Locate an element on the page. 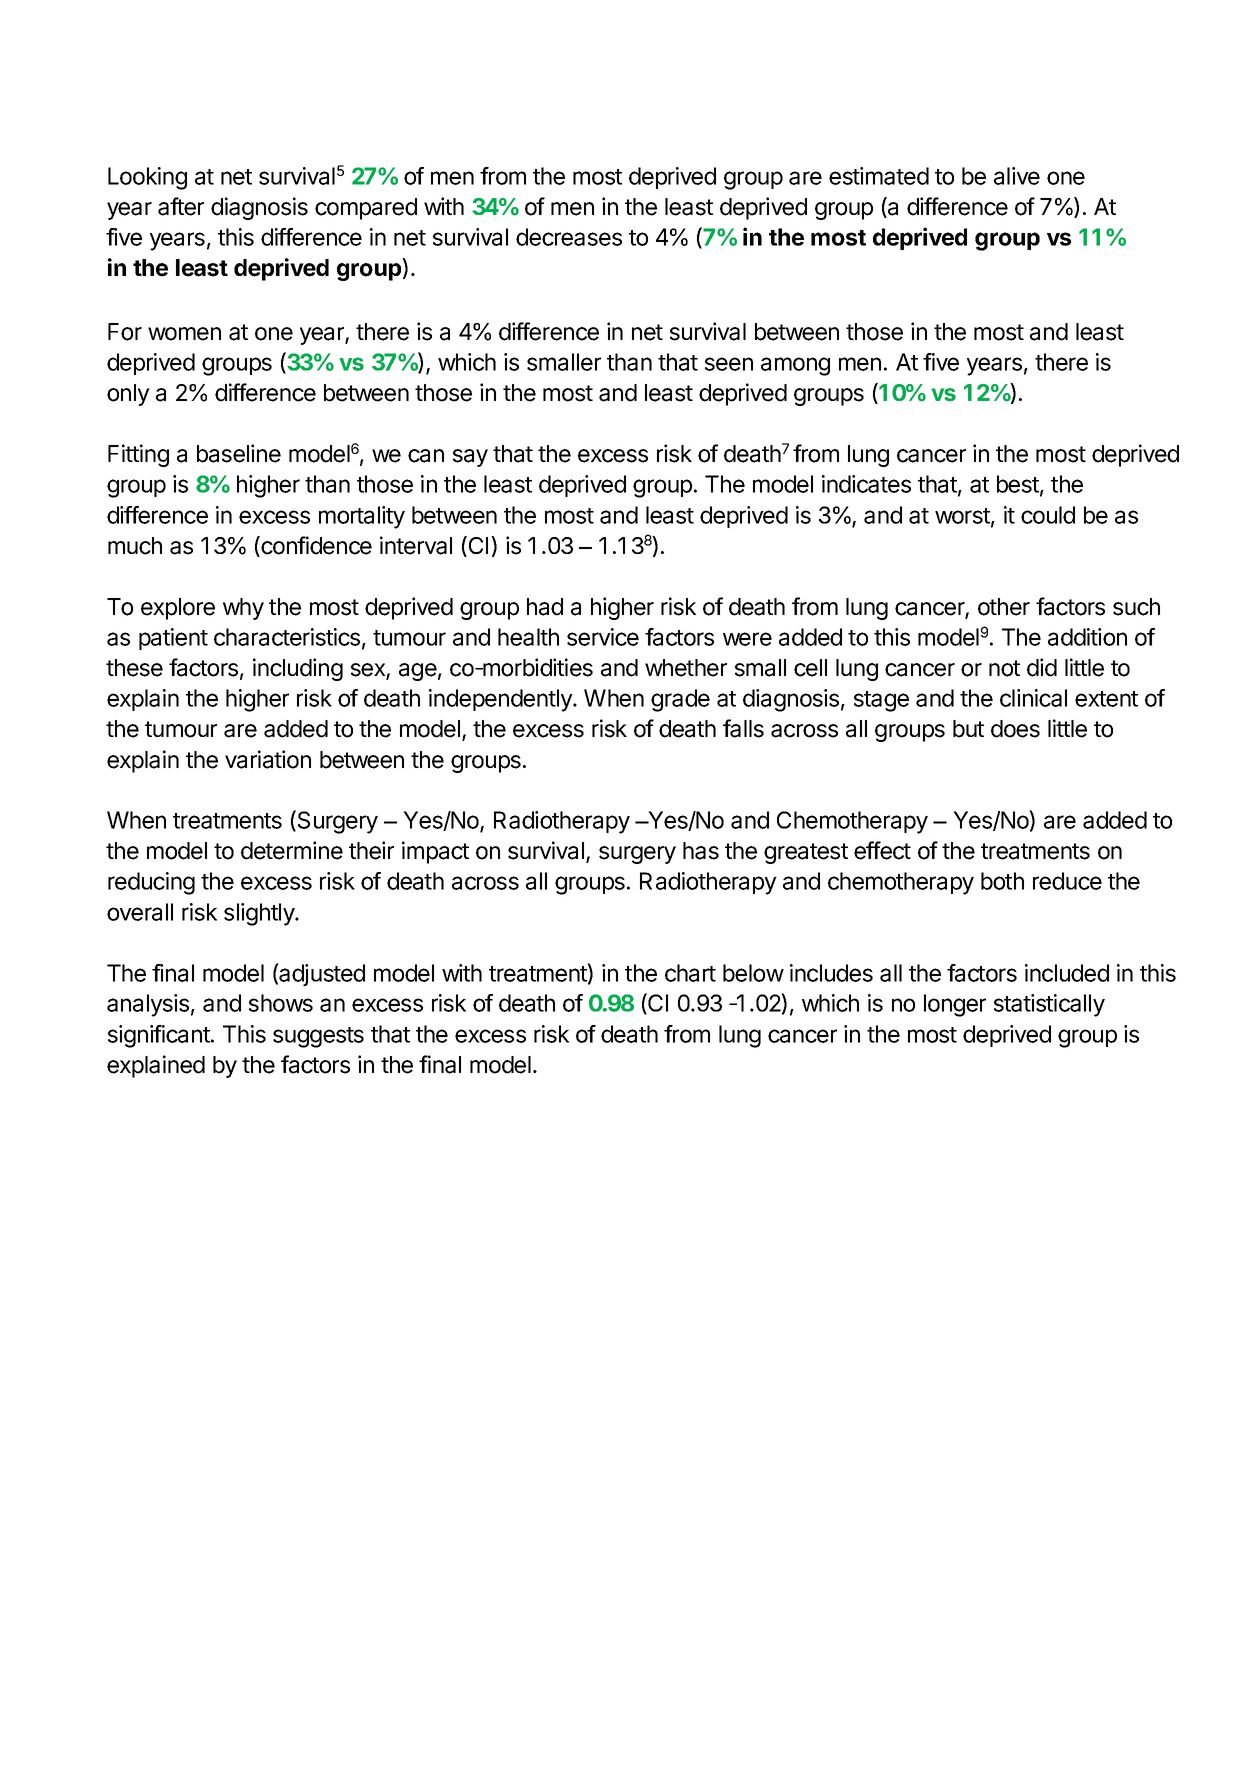  alive is located at coordinates (1017, 176).
